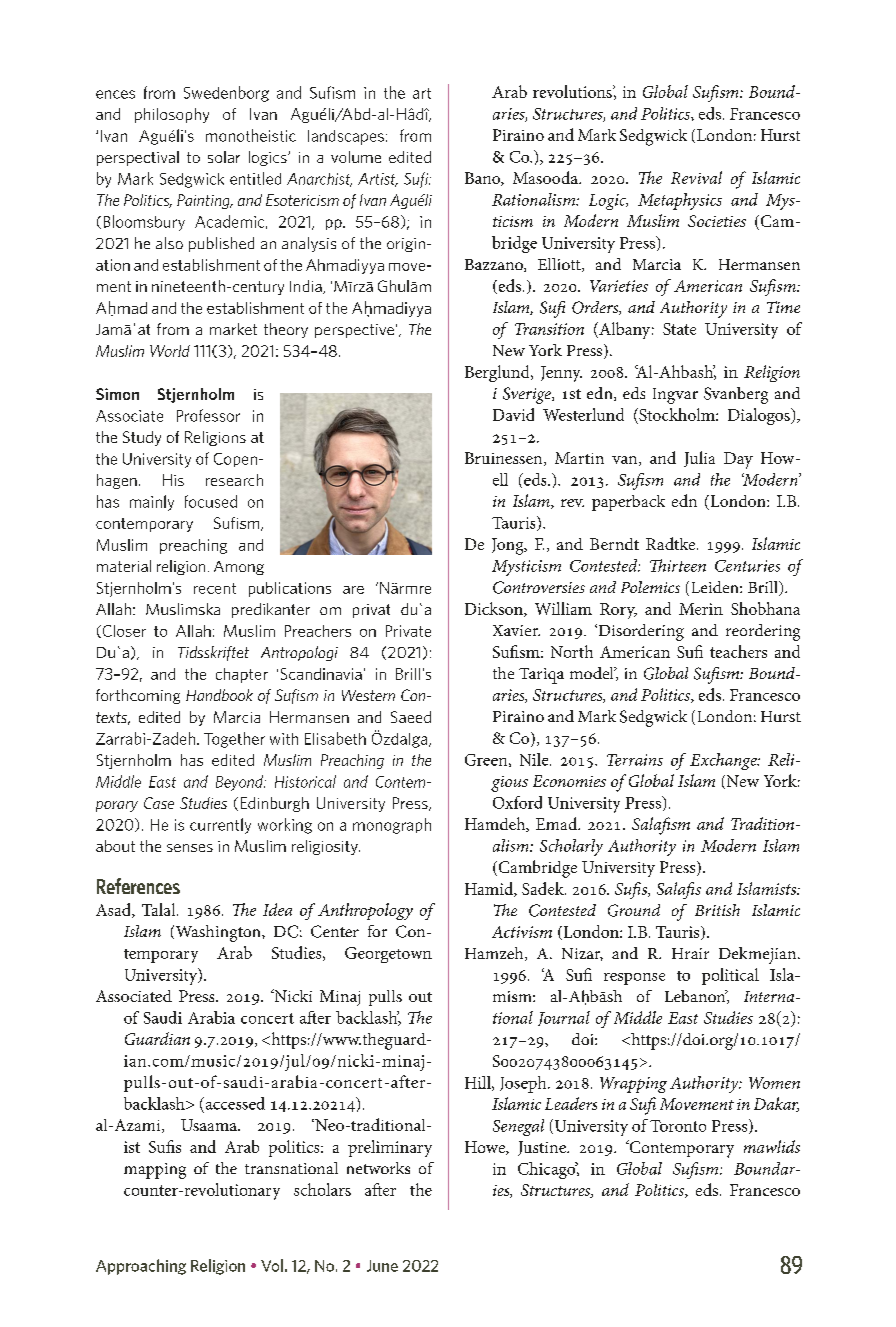 The height and width of the screenshot is (1327, 896). What do you see at coordinates (224, 157) in the screenshot?
I see `solar` at bounding box center [224, 157].
